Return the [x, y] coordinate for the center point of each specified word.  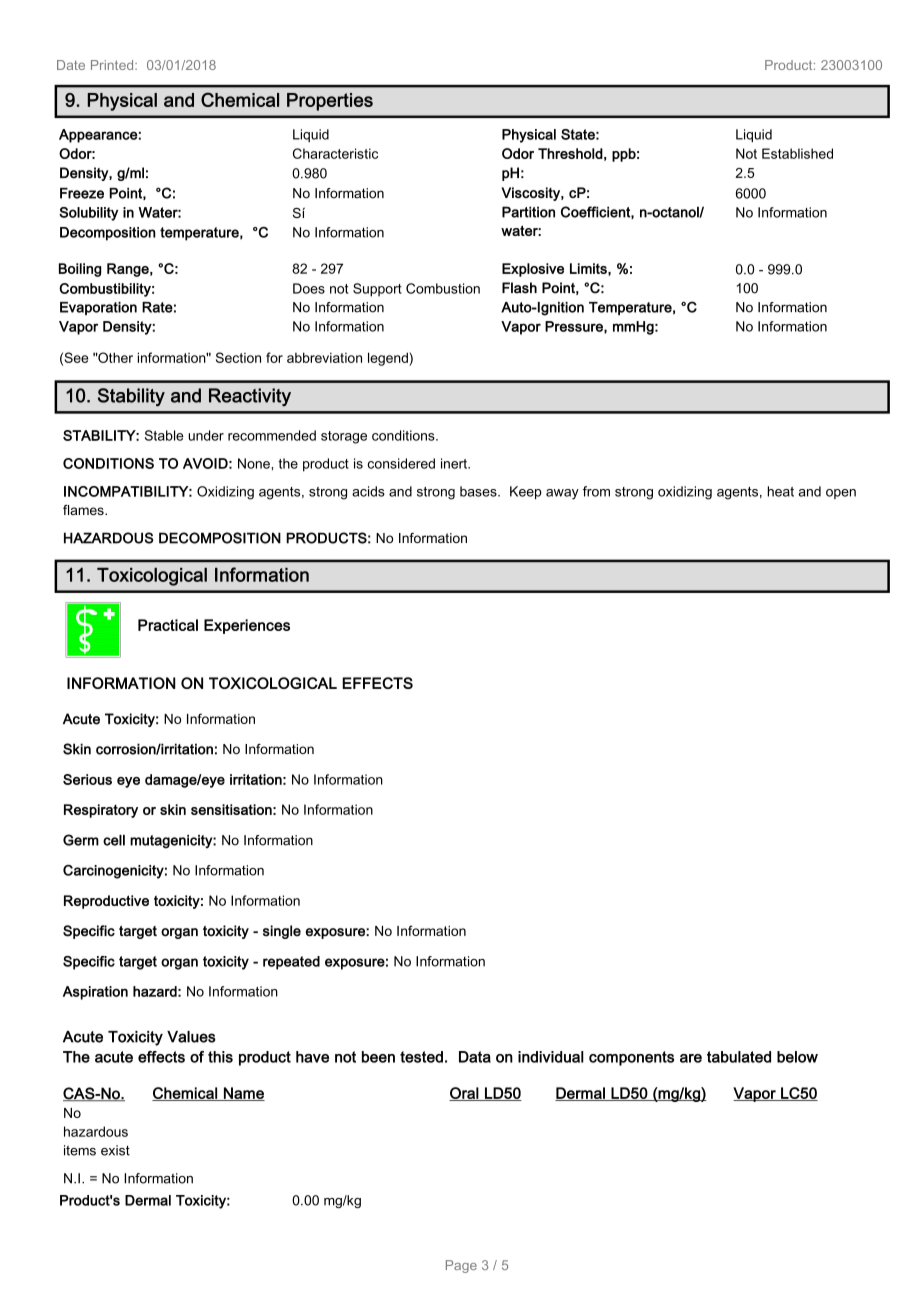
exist [115, 1150]
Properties [330, 102]
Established [797, 153]
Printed [113, 65]
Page [461, 1266]
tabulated [739, 1057]
